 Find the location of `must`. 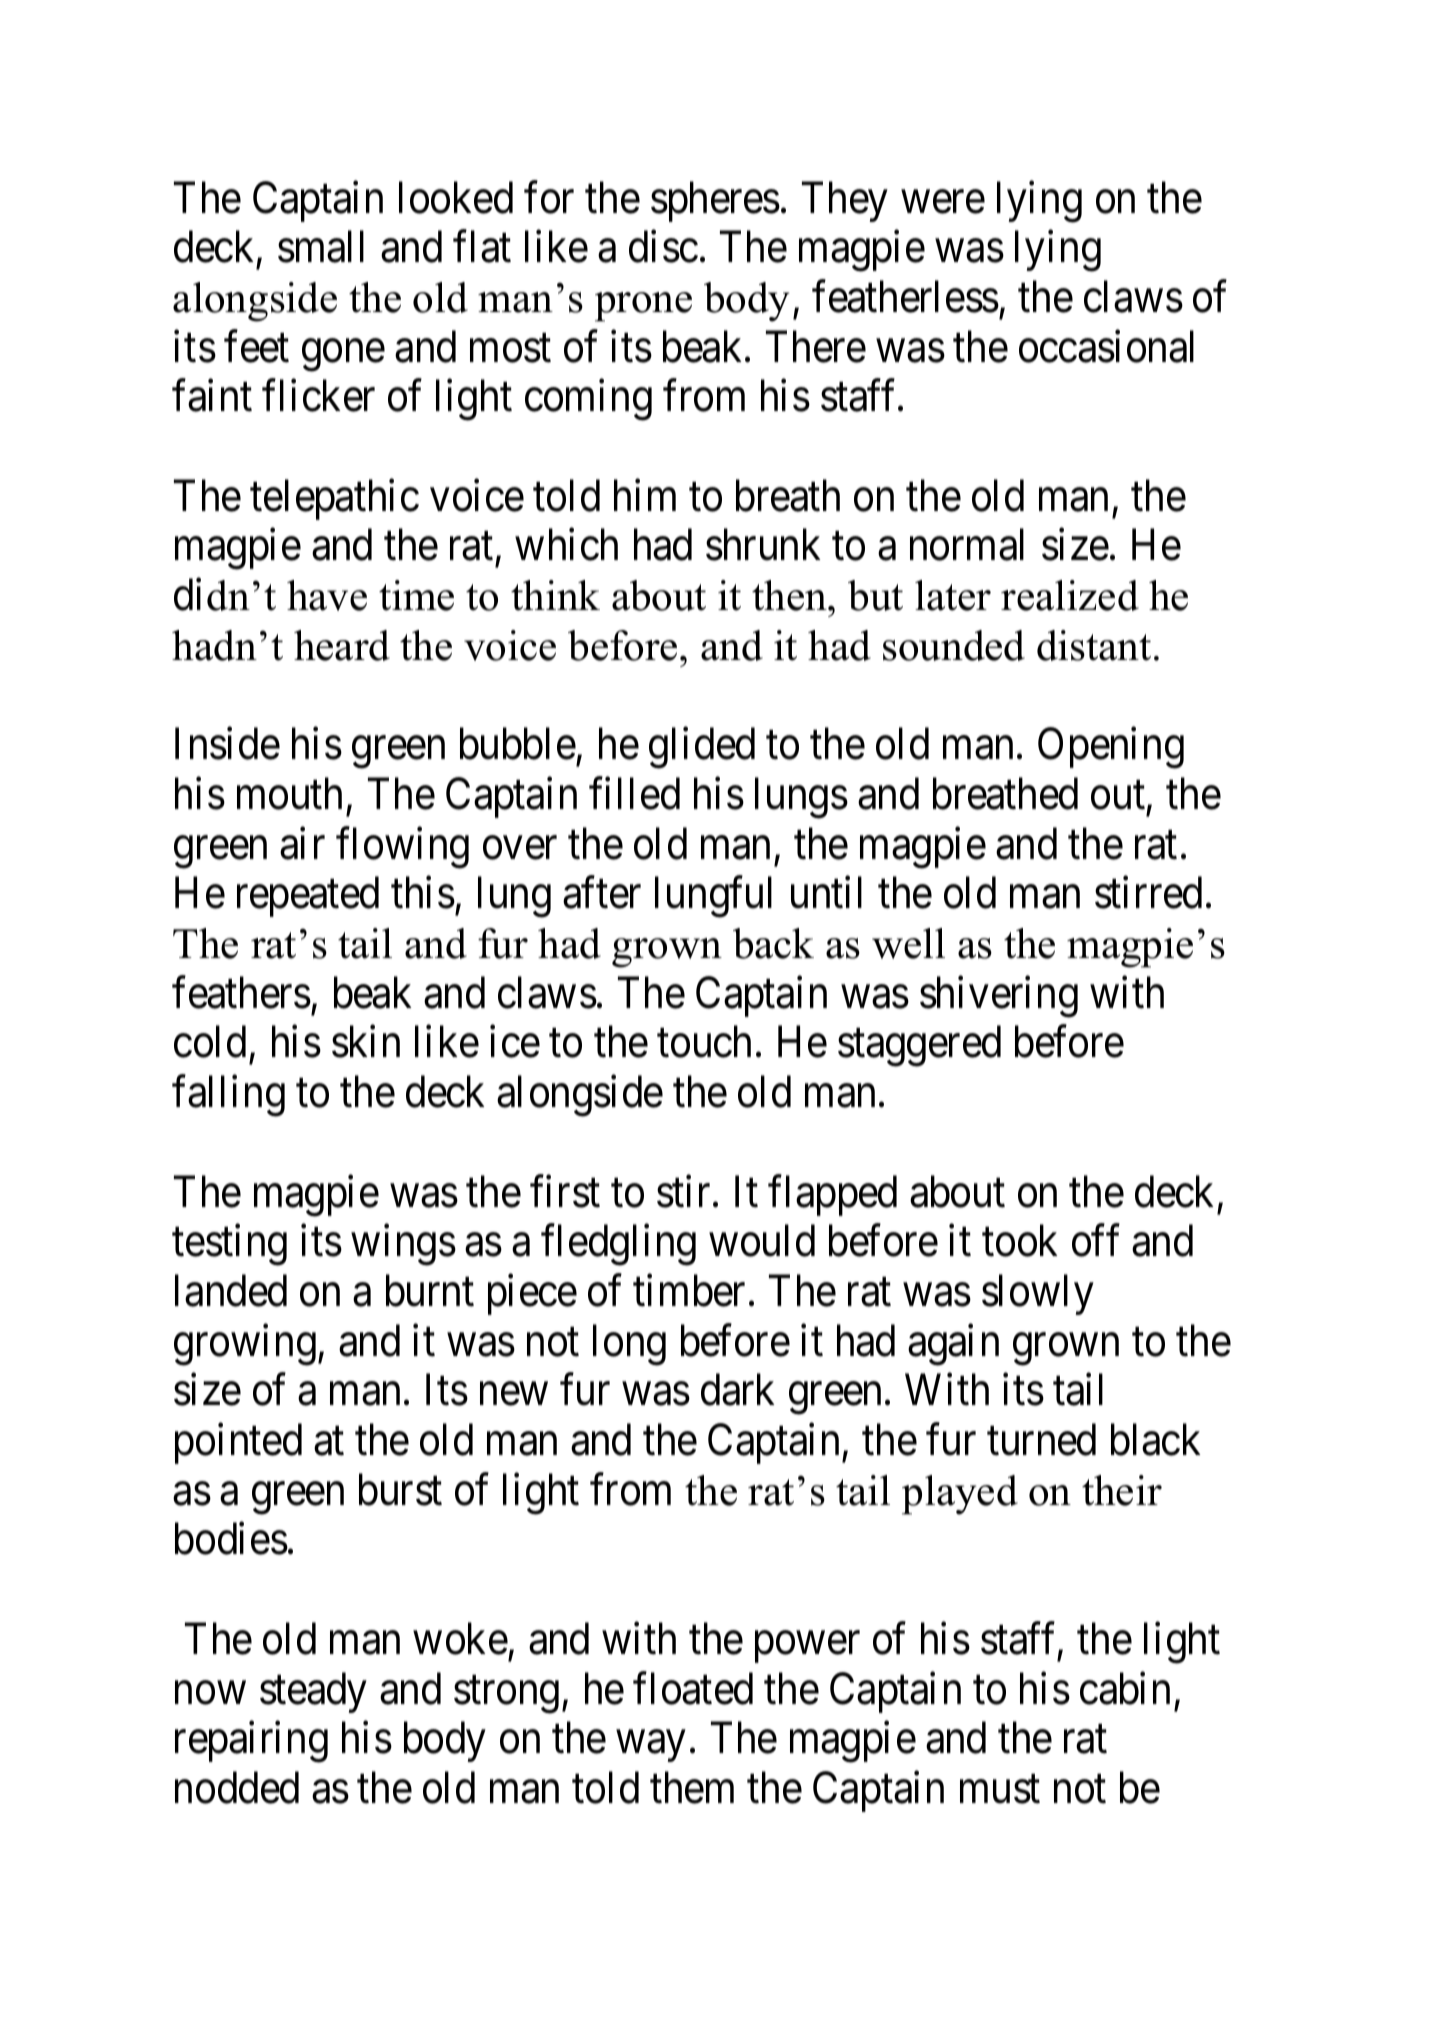

must is located at coordinates (1000, 1790).
